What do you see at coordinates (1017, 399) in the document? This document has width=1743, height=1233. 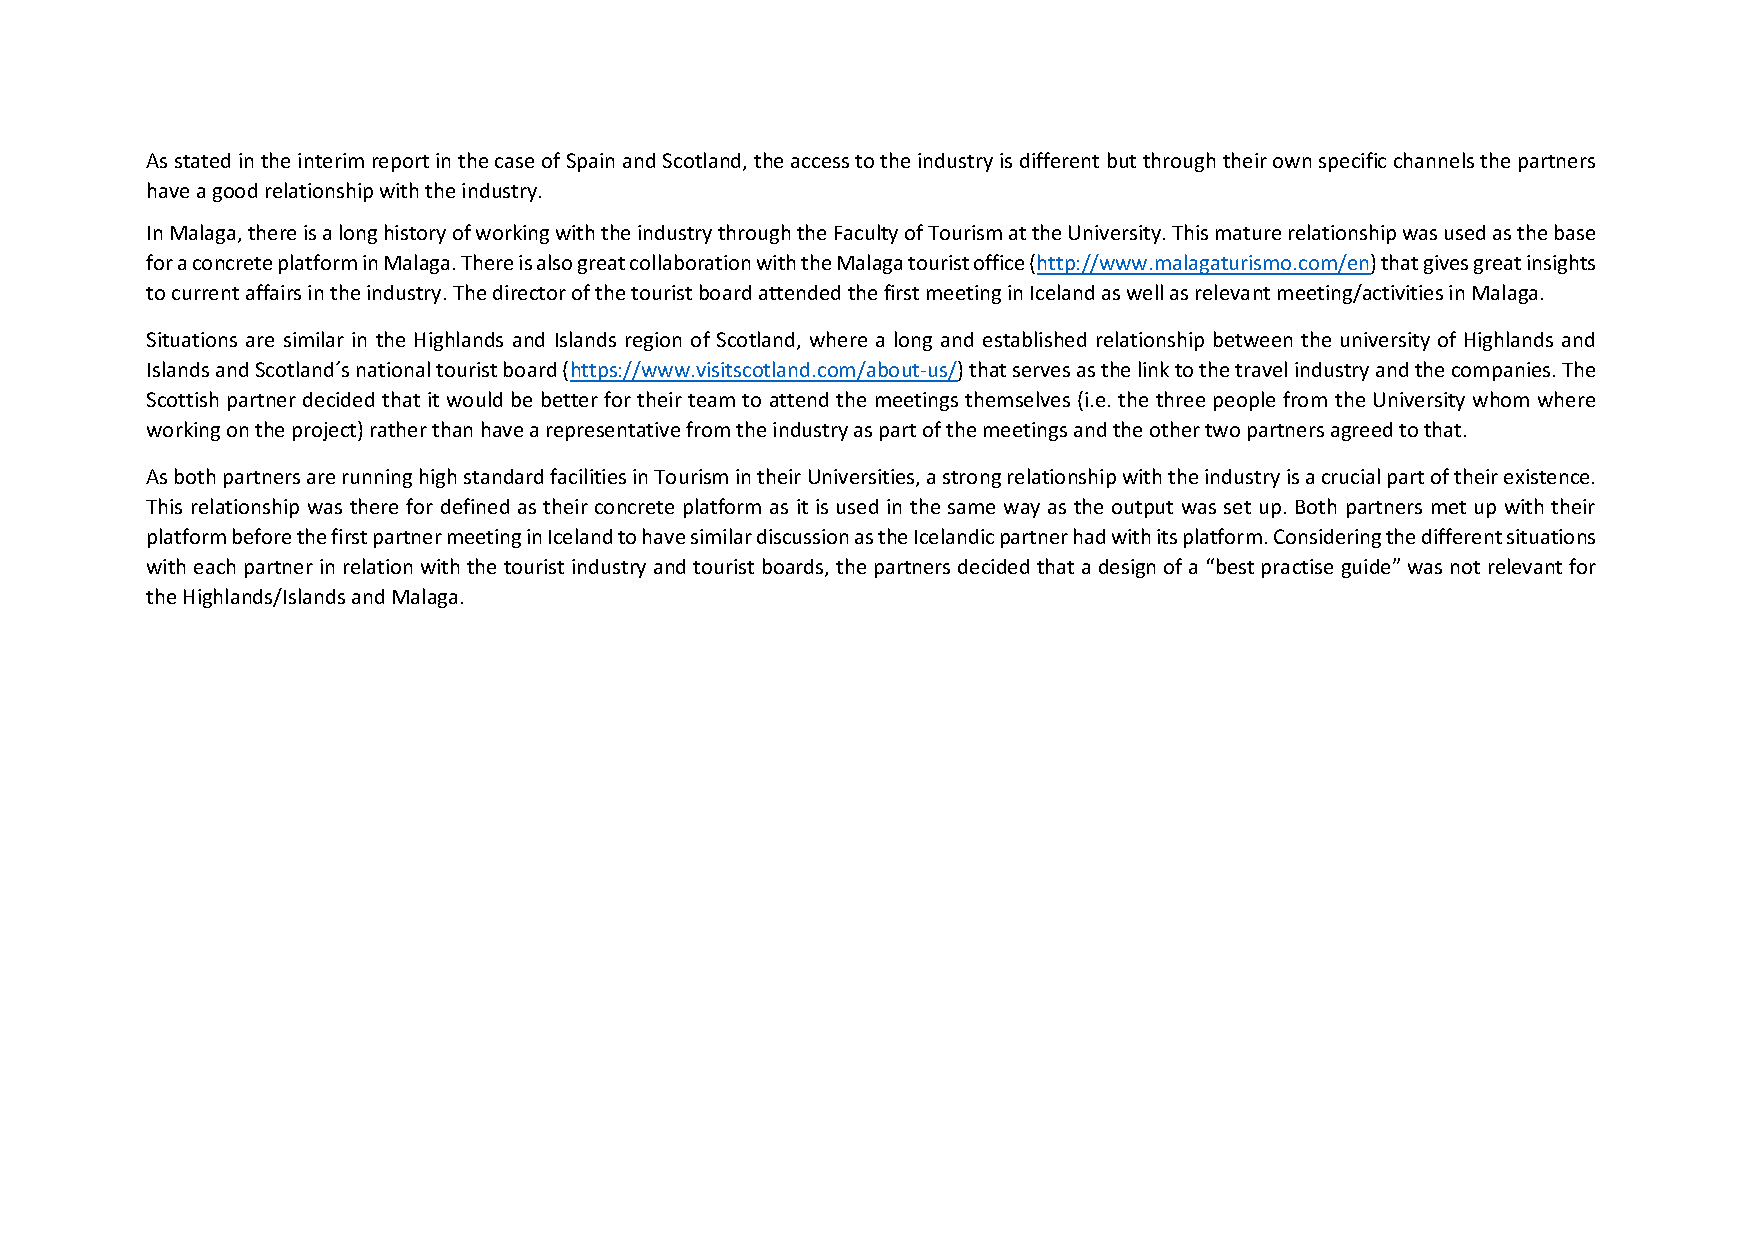 I see `themselves` at bounding box center [1017, 399].
